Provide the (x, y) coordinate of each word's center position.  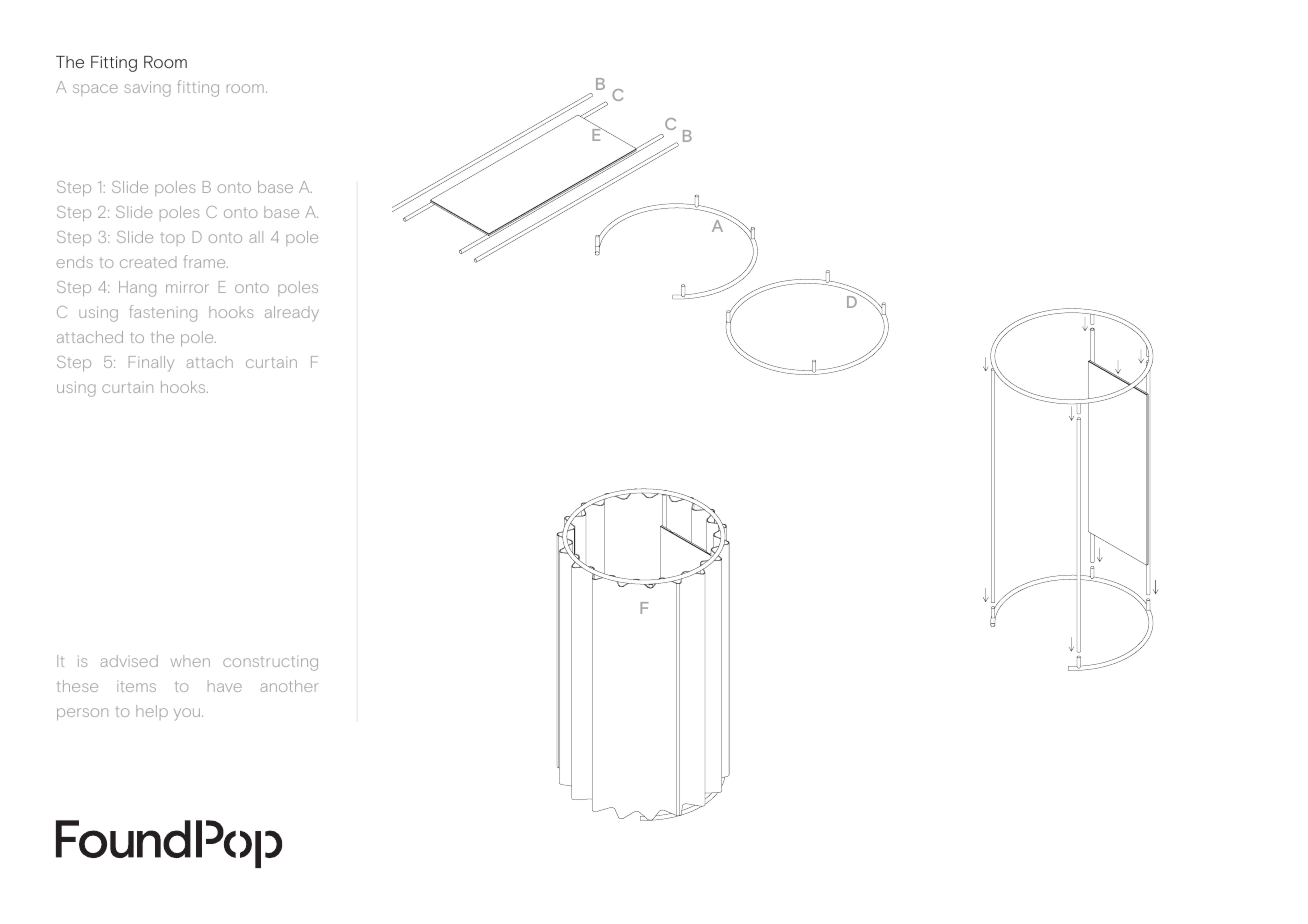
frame (206, 261)
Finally (151, 364)
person (82, 714)
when (190, 661)
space (95, 90)
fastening (163, 313)
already (292, 314)
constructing (270, 663)
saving (148, 89)
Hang (137, 289)
